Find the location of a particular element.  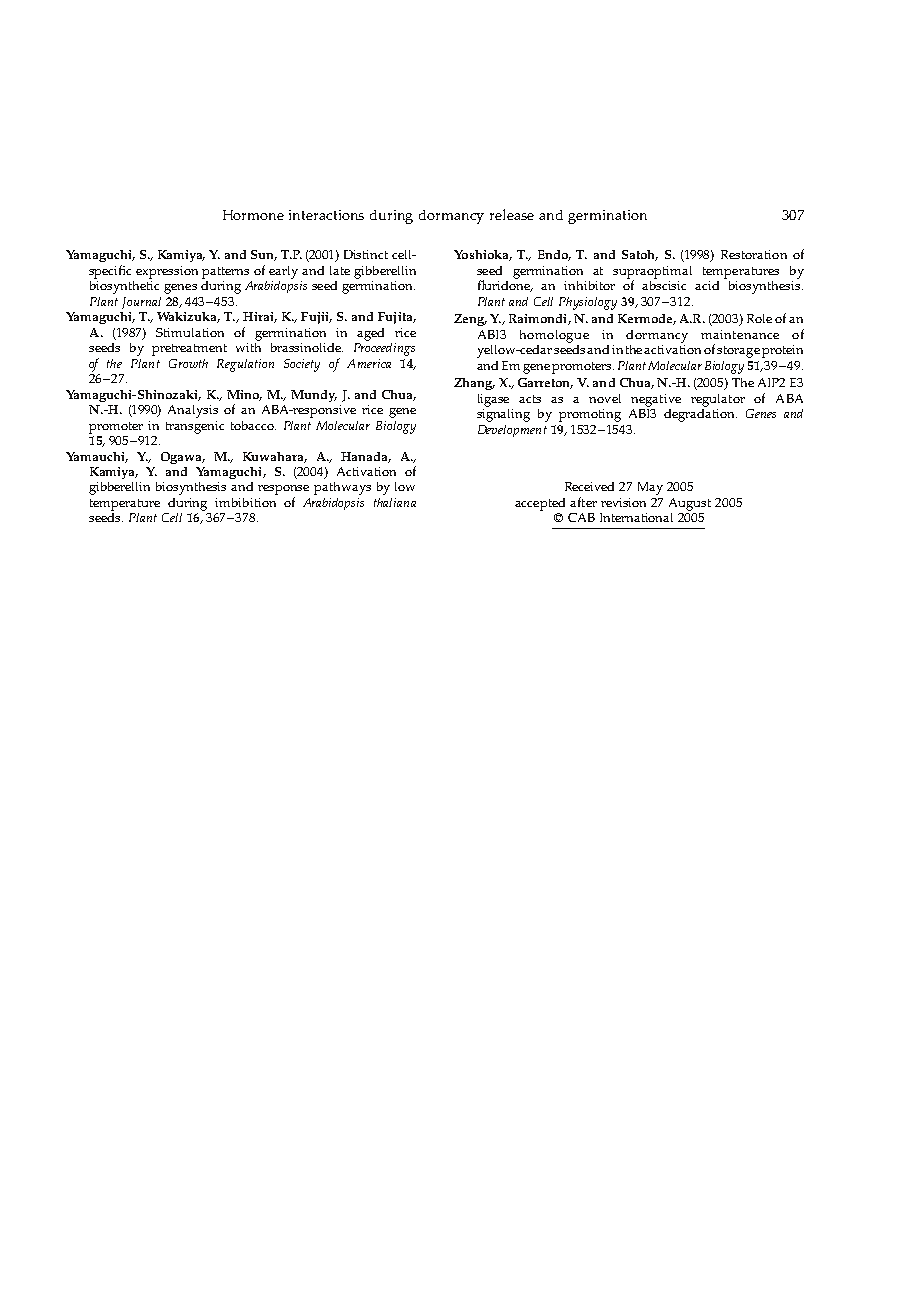

Hormone is located at coordinates (253, 215).
